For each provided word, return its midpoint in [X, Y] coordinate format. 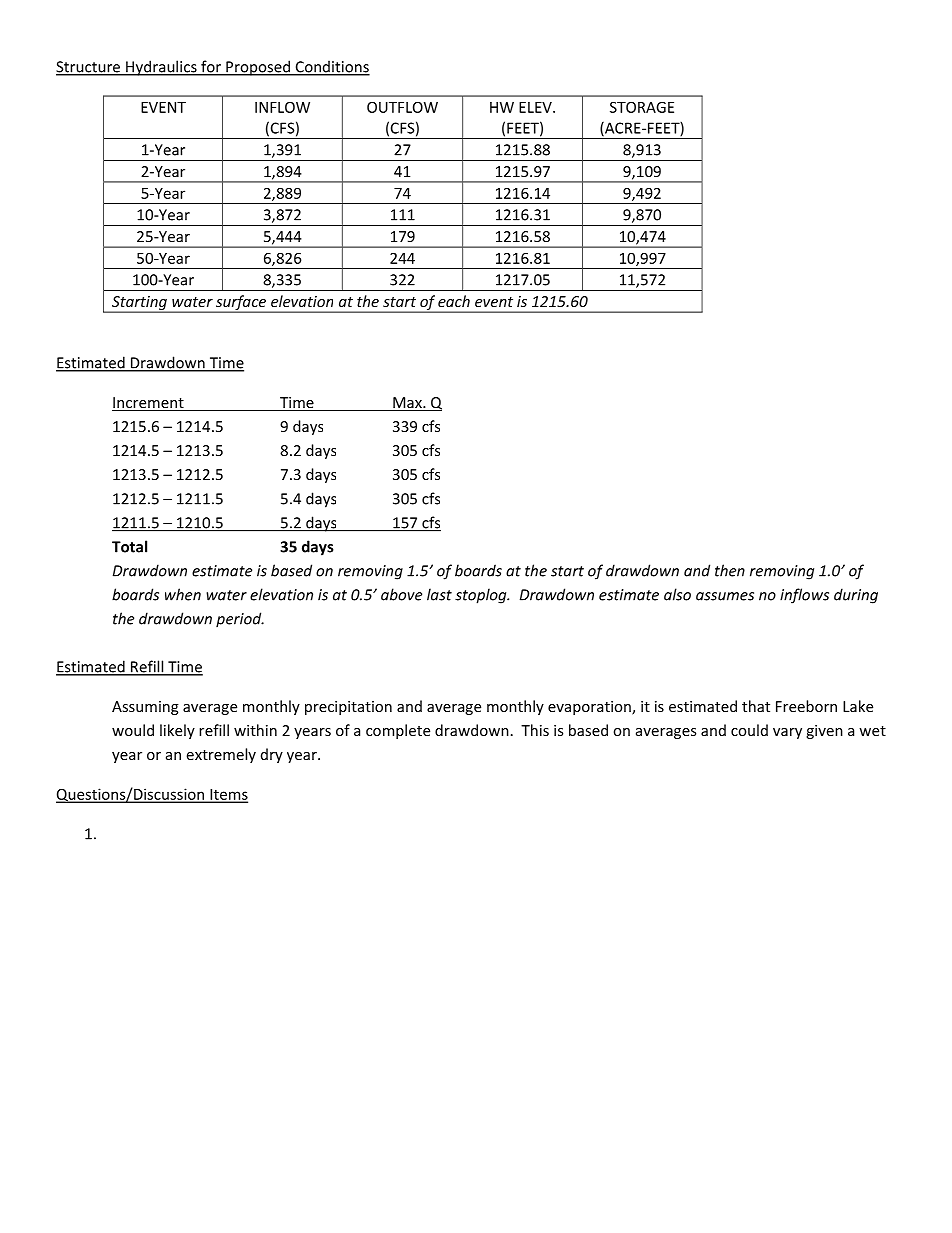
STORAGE [642, 107]
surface [241, 304]
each [454, 301]
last [439, 594]
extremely [221, 755]
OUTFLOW [402, 107]
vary [787, 733]
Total [129, 546]
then [730, 570]
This [535, 730]
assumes [725, 596]
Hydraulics [161, 68]
